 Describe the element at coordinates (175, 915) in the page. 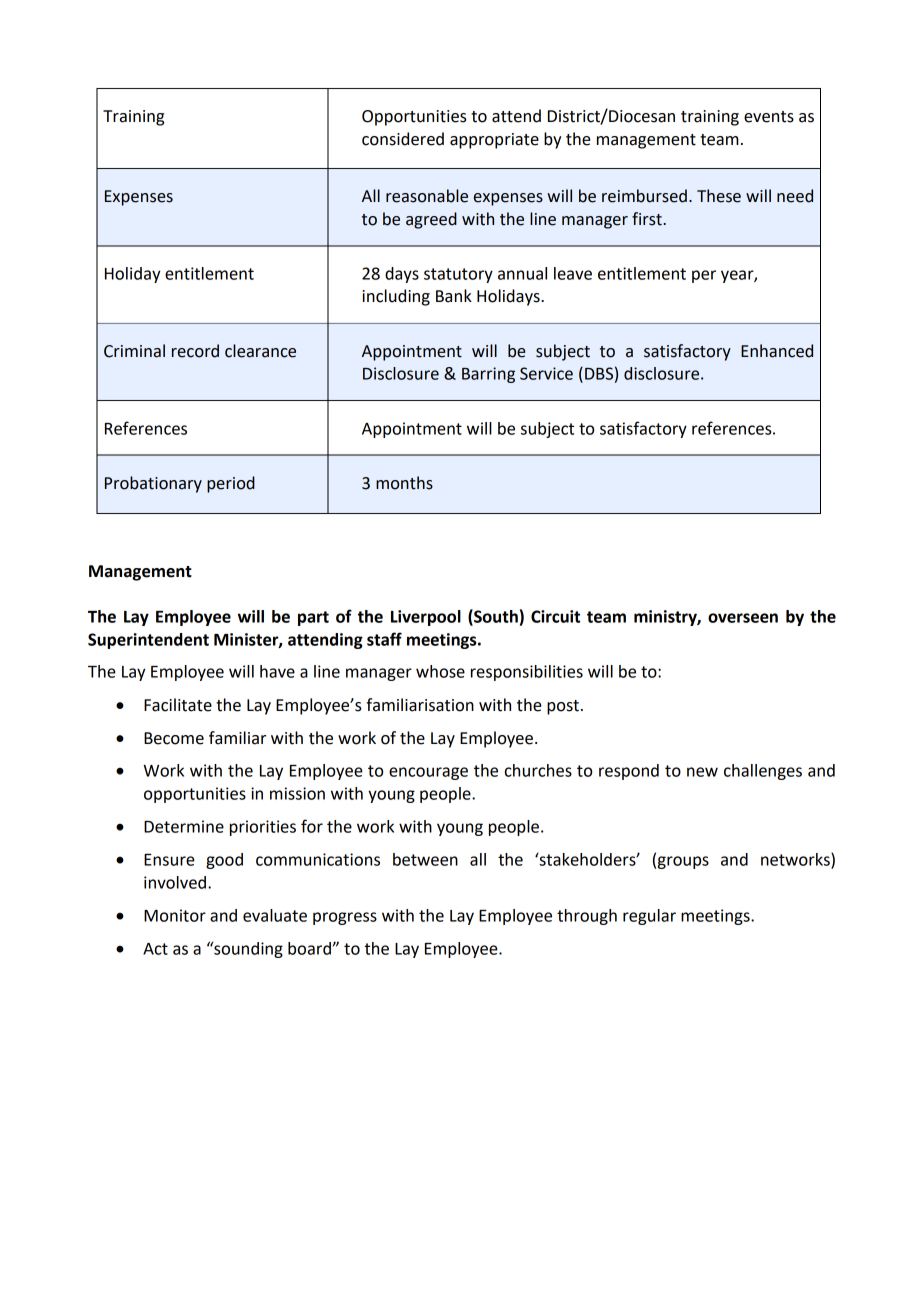

I see `Monitor` at that location.
